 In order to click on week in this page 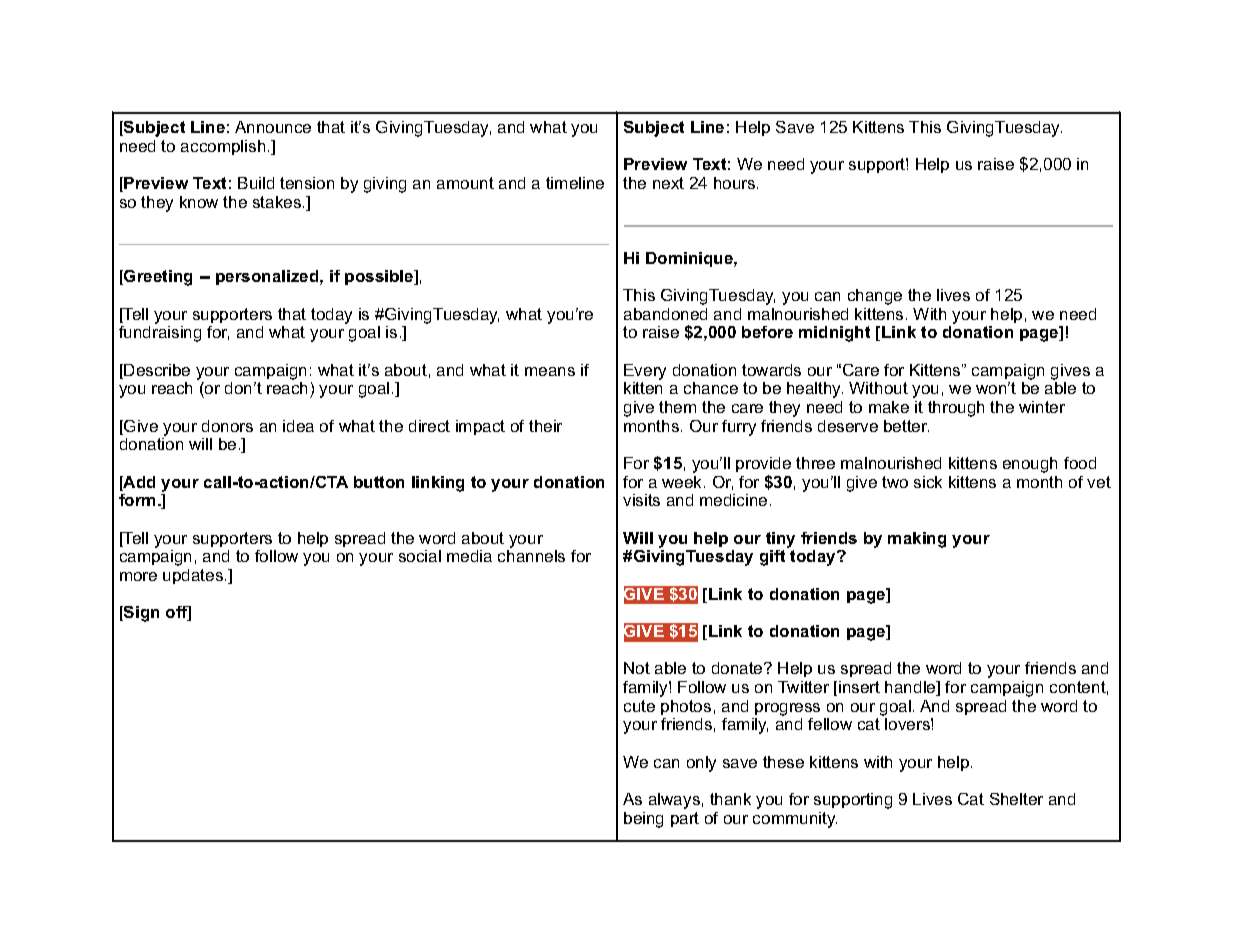, I will do `click(683, 482)`.
